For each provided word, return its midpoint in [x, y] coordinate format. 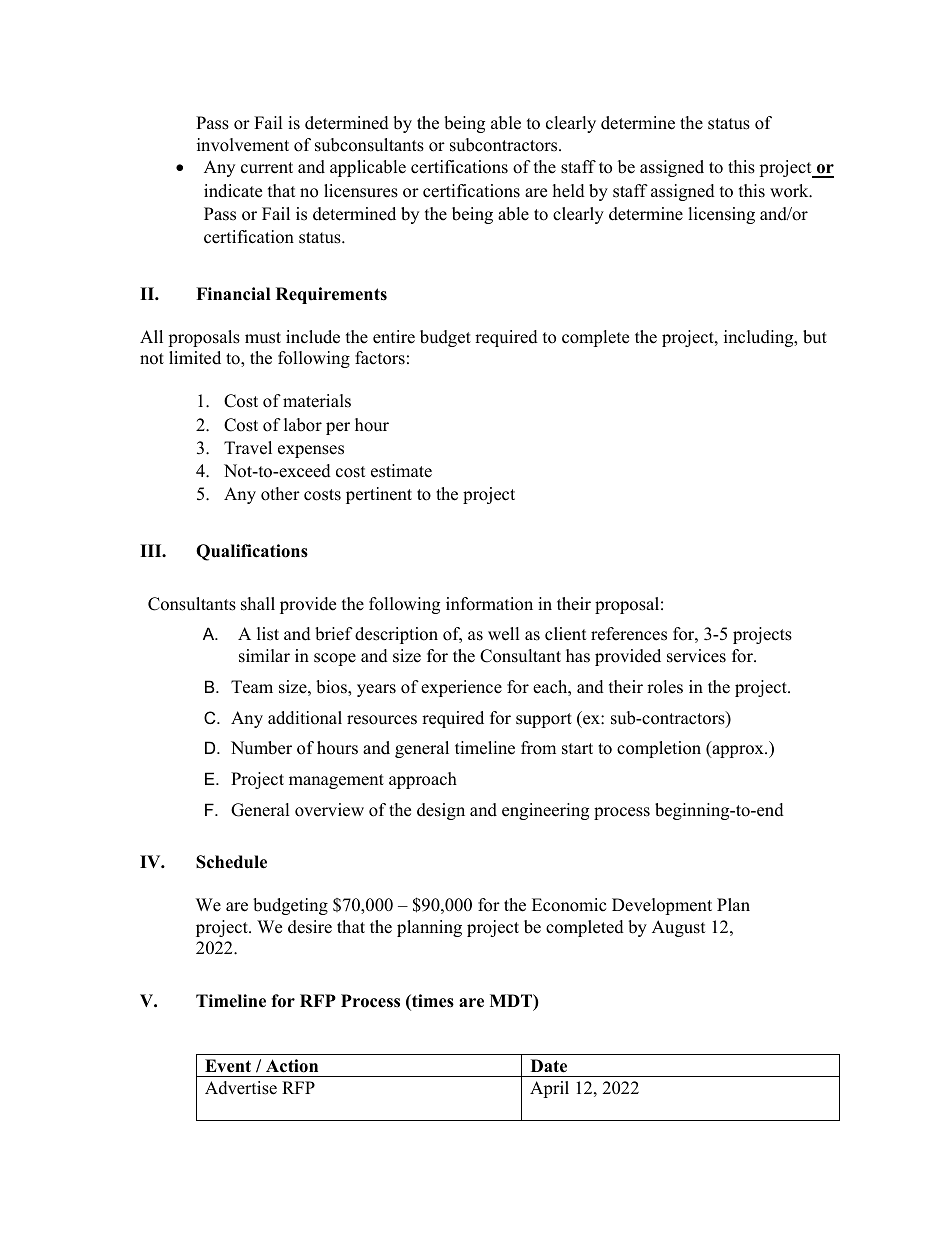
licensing [721, 215]
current [267, 168]
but [815, 337]
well [504, 634]
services [696, 656]
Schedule [231, 862]
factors [380, 358]
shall [258, 604]
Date [549, 1066]
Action [292, 1066]
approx [738, 751]
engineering [545, 811]
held [569, 191]
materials [317, 401]
